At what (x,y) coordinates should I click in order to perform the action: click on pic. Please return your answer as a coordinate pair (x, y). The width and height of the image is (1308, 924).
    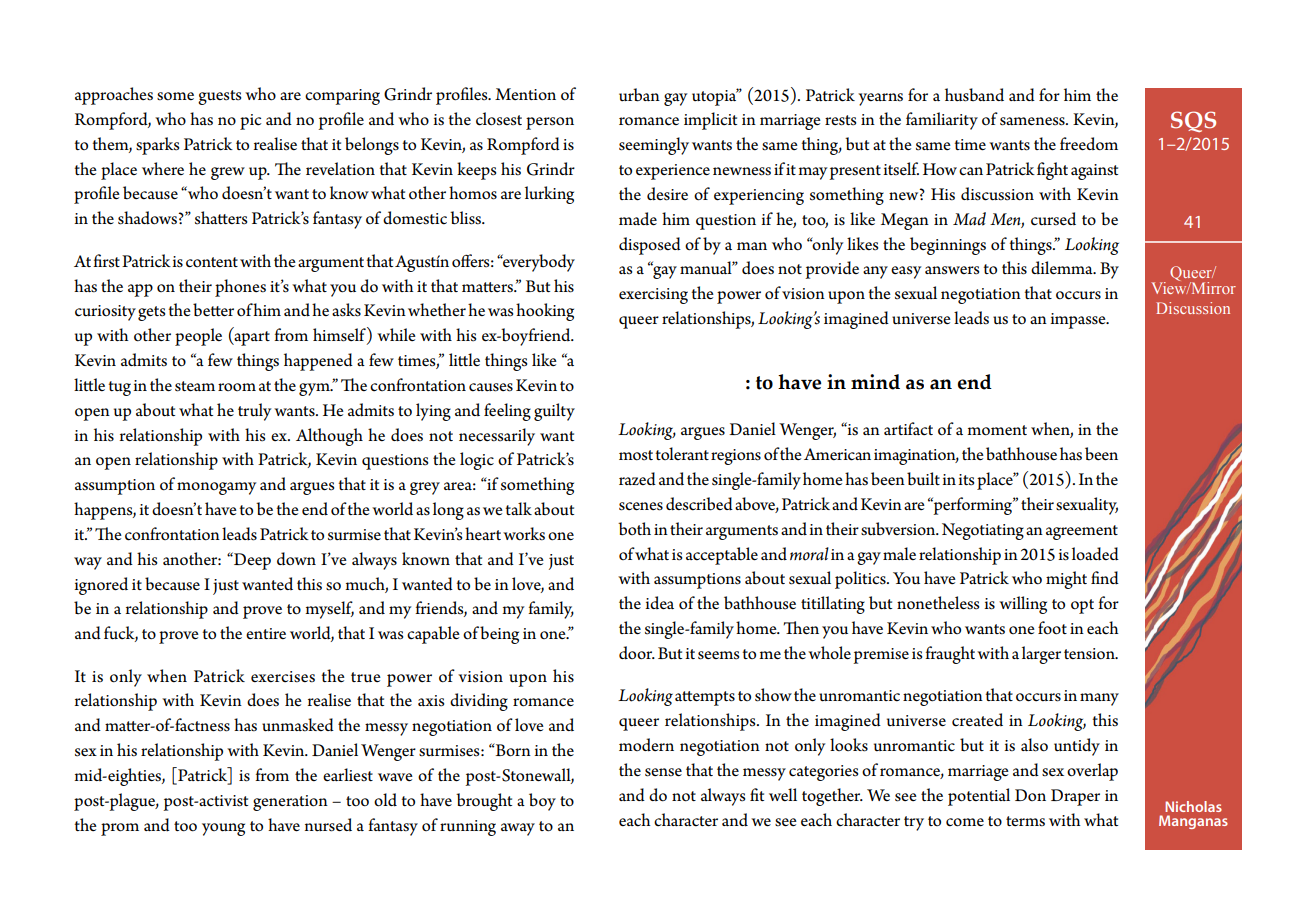
    Looking at the image, I should click on (250, 122).
